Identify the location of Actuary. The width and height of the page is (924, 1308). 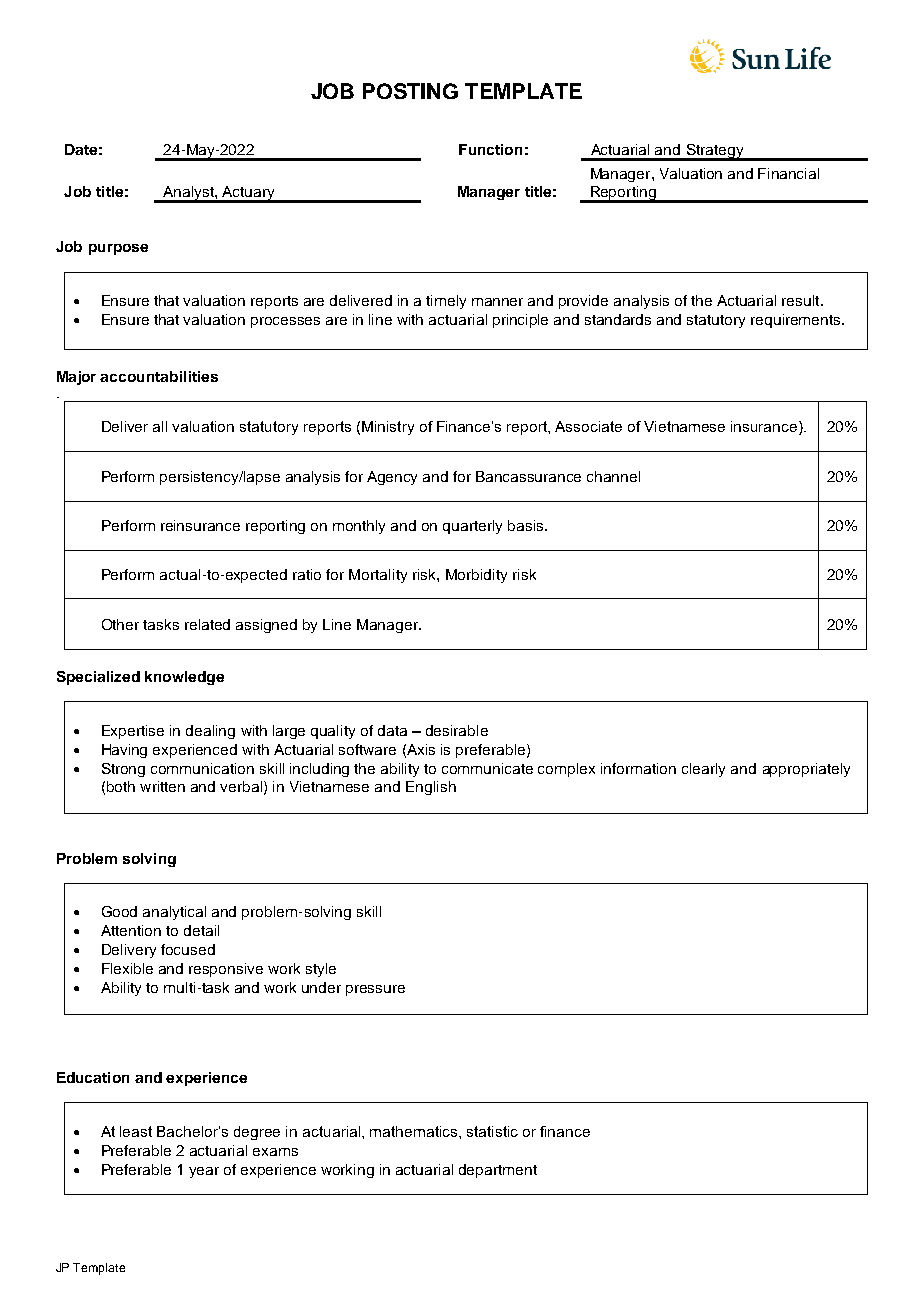
(249, 194).
